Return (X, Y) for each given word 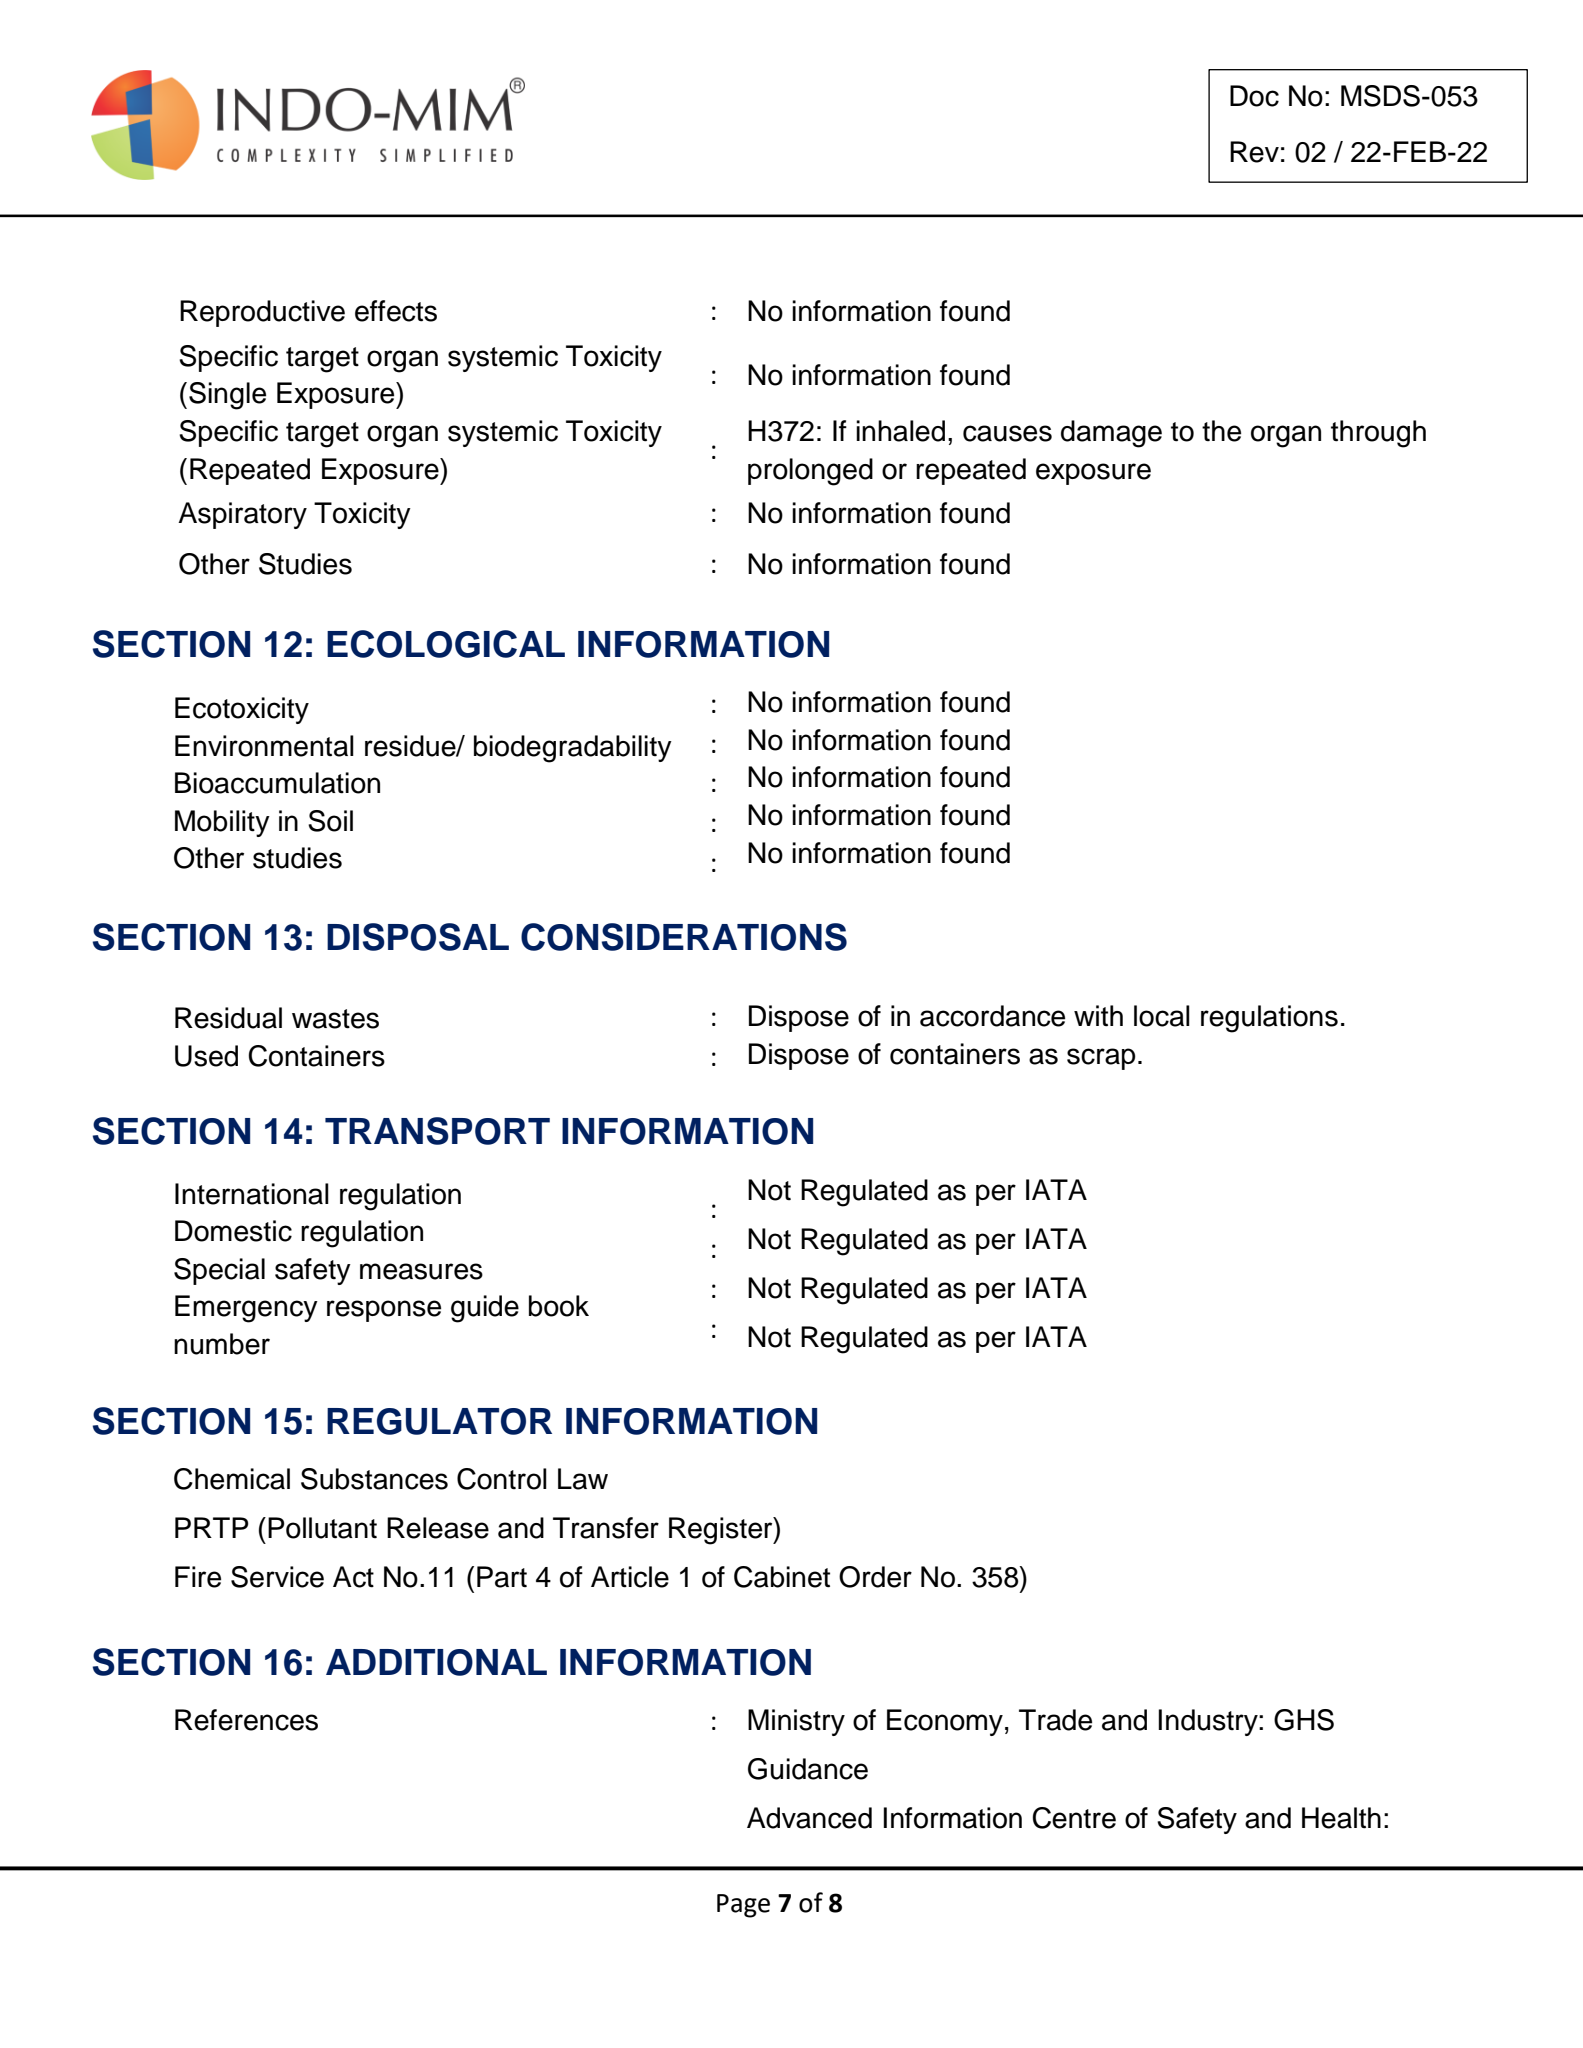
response (384, 1311)
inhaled (900, 431)
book (559, 1306)
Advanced (809, 1818)
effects (396, 311)
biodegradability (573, 749)
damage (1111, 434)
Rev (1254, 152)
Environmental (264, 746)
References (246, 1720)
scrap (1101, 1059)
